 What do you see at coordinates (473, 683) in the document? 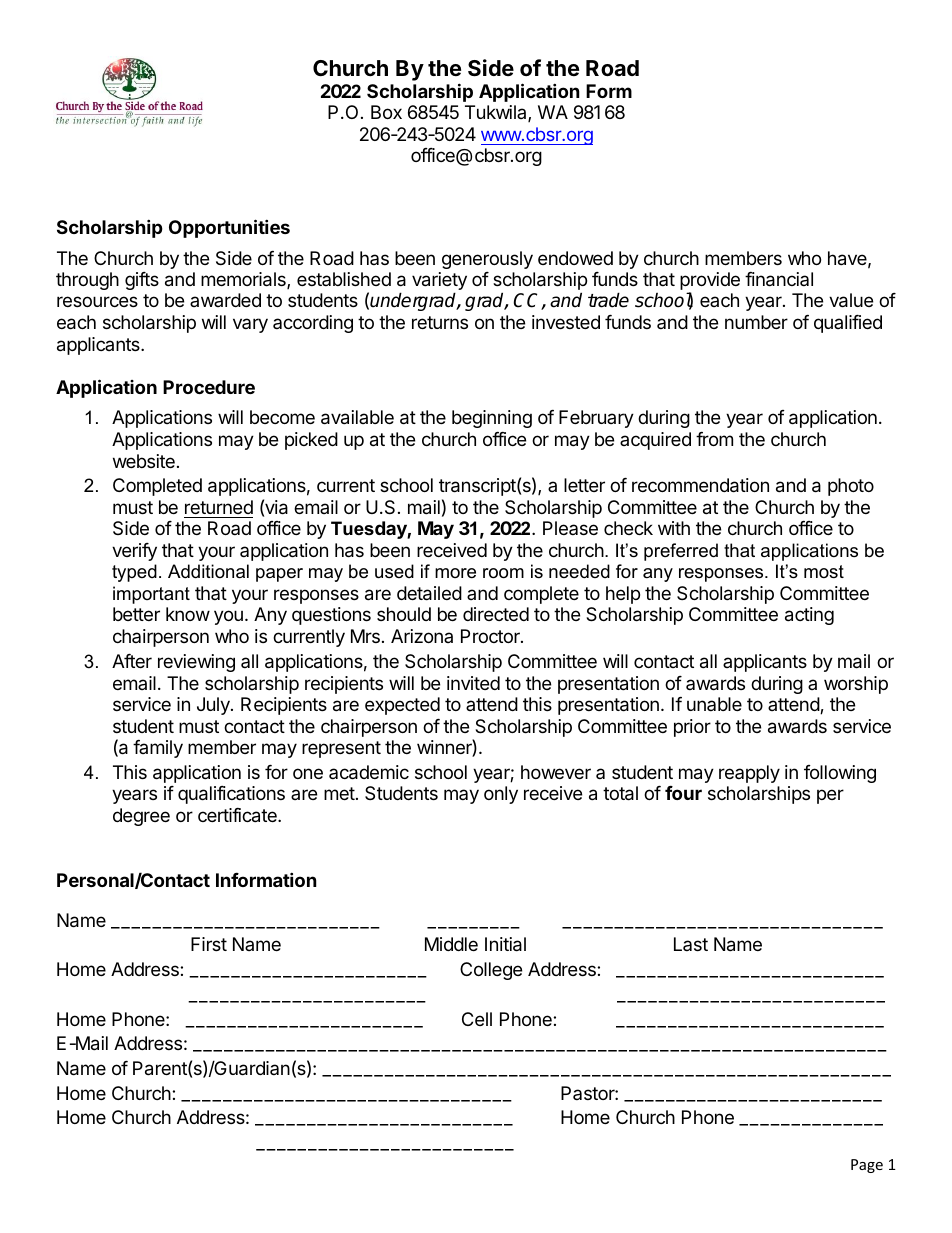
I see `invited` at bounding box center [473, 683].
